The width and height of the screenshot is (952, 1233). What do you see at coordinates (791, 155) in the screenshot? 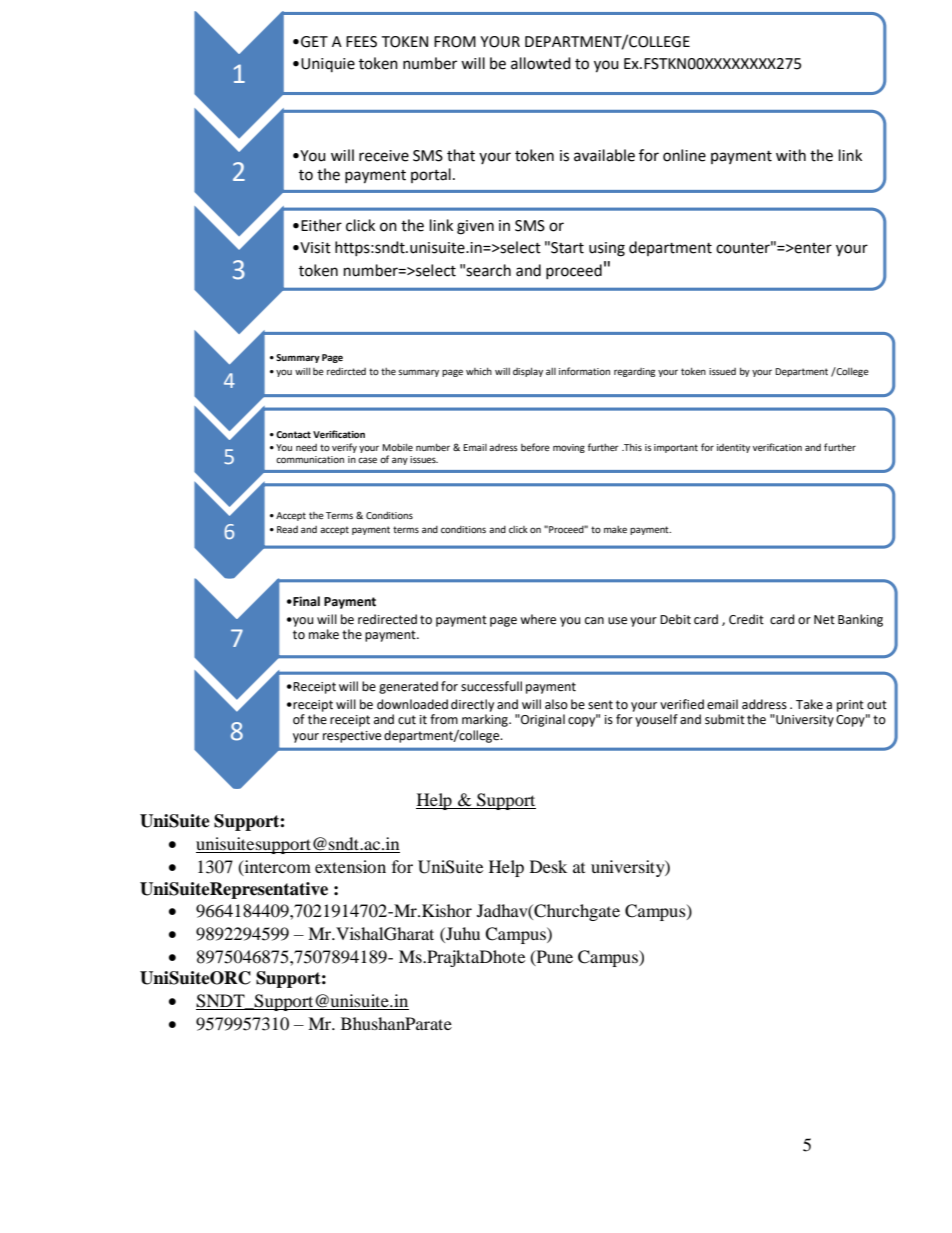
I see `with` at bounding box center [791, 155].
